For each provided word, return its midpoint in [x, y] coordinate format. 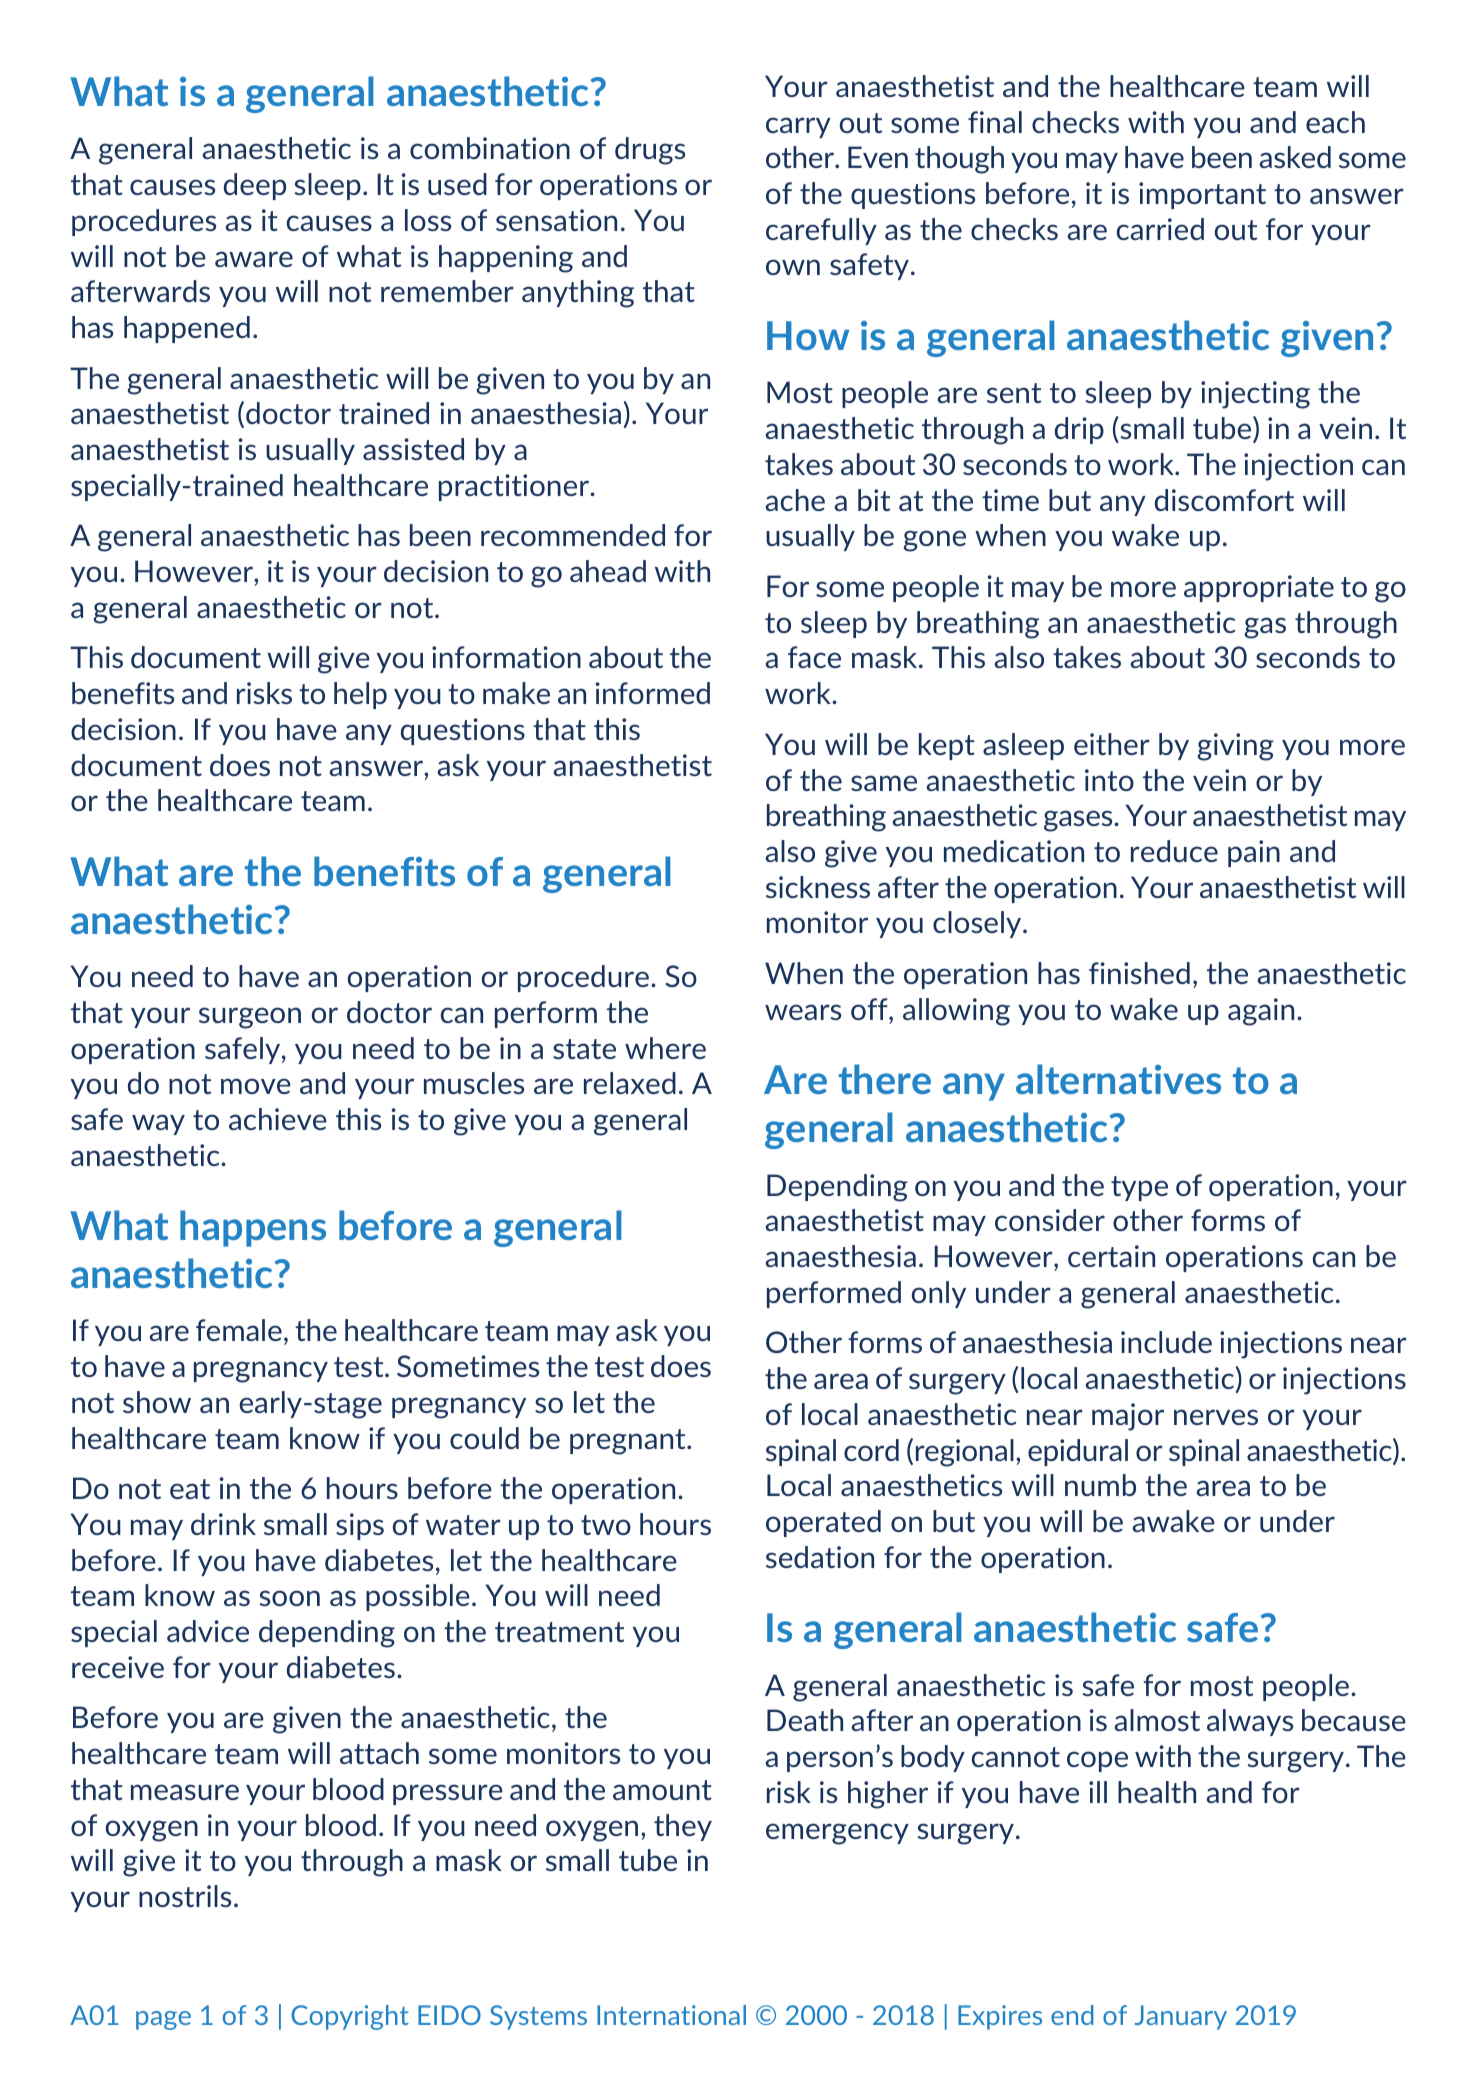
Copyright [350, 2017]
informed [652, 693]
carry [798, 127]
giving [1235, 747]
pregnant [629, 1442]
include [1166, 1342]
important [1202, 195]
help [360, 695]
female [239, 1330]
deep [255, 186]
